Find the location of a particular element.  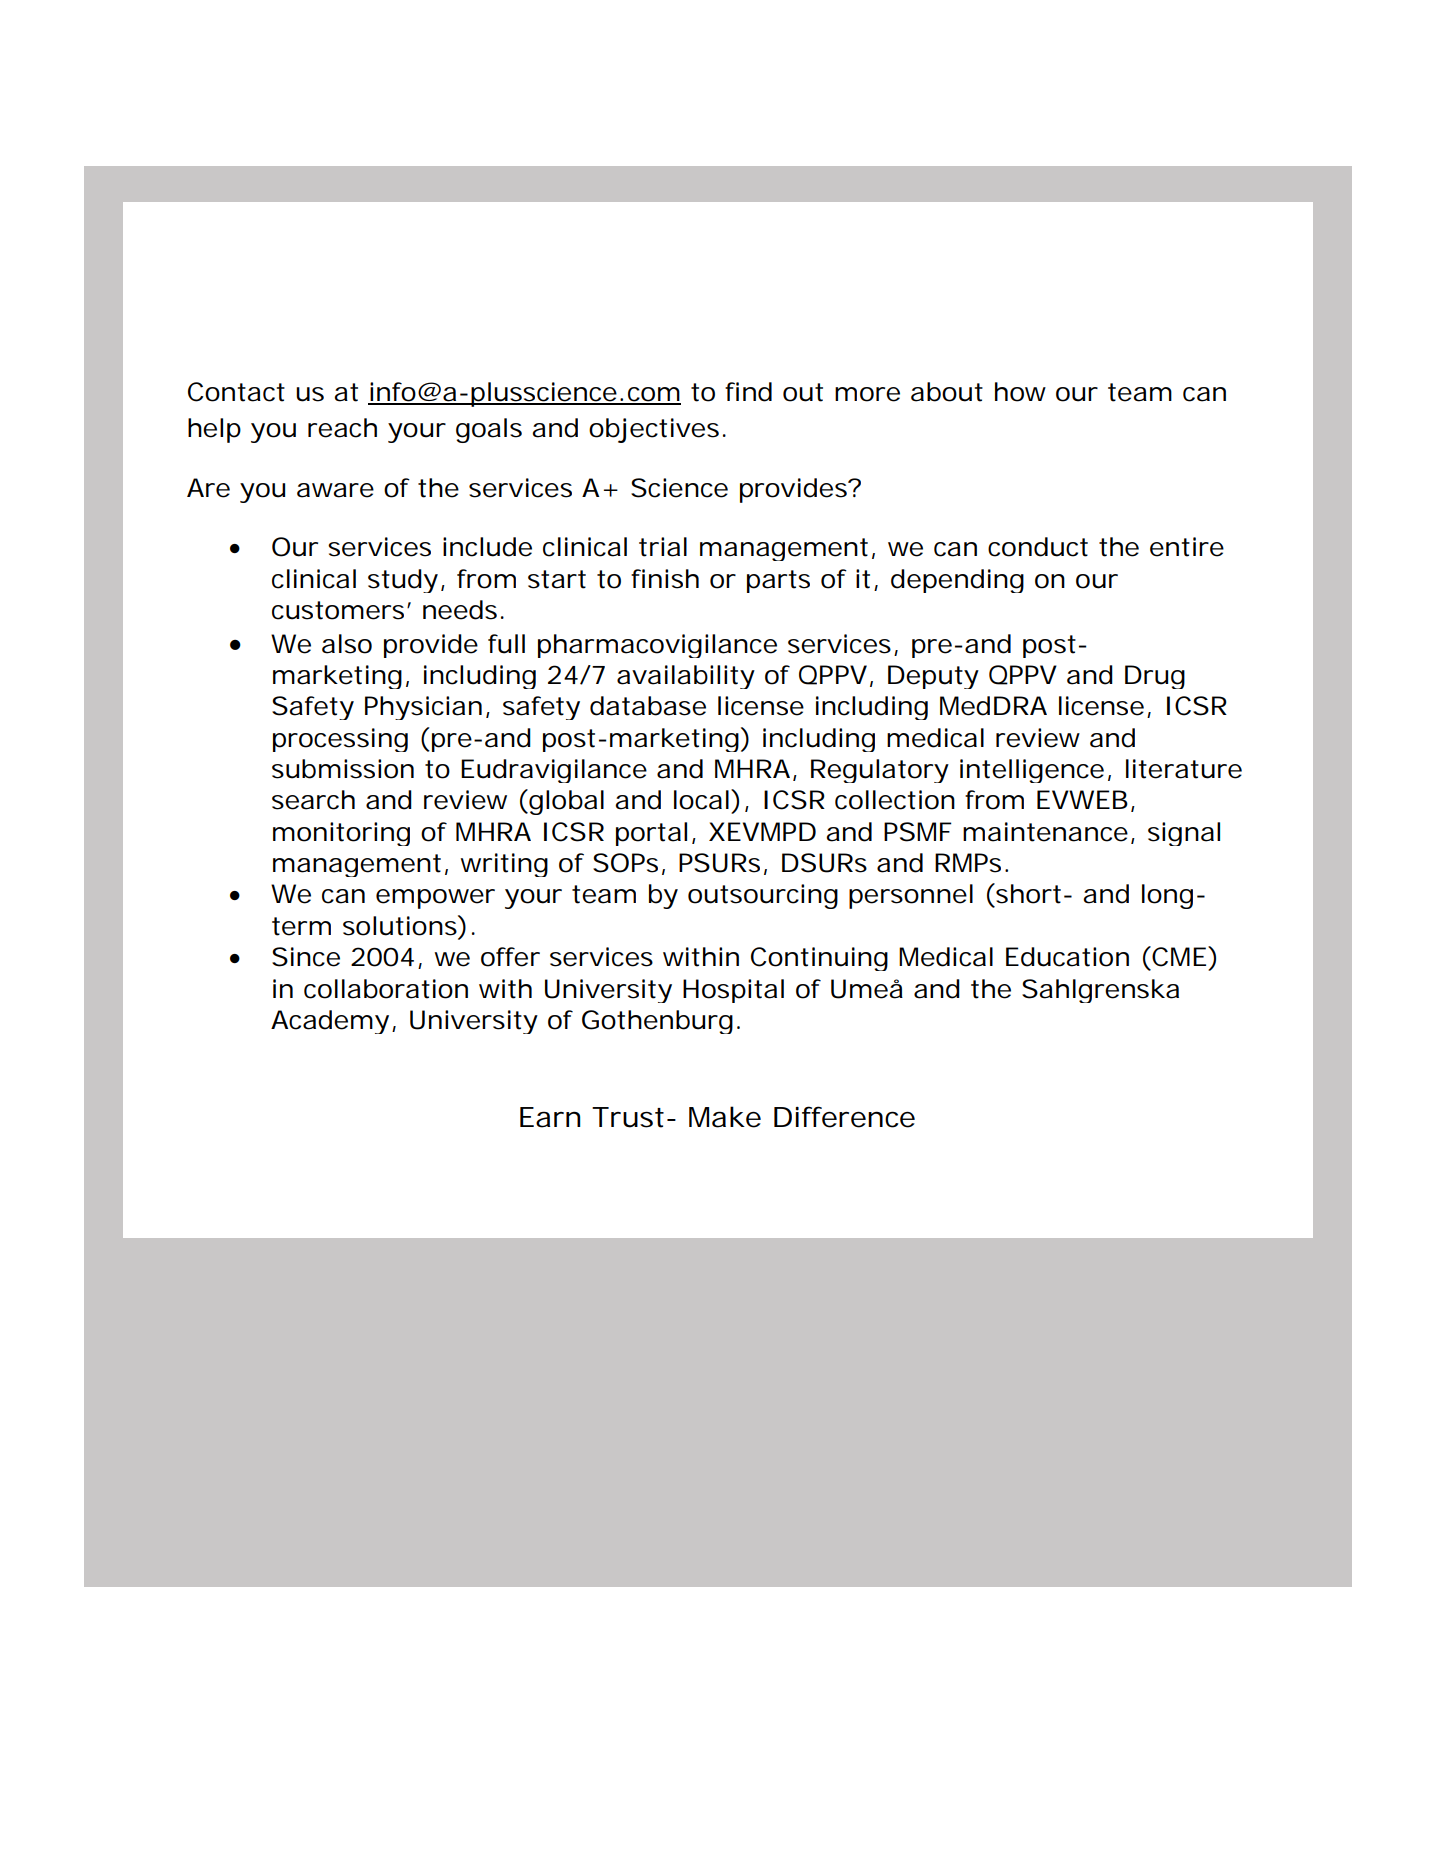

Contact is located at coordinates (236, 392).
